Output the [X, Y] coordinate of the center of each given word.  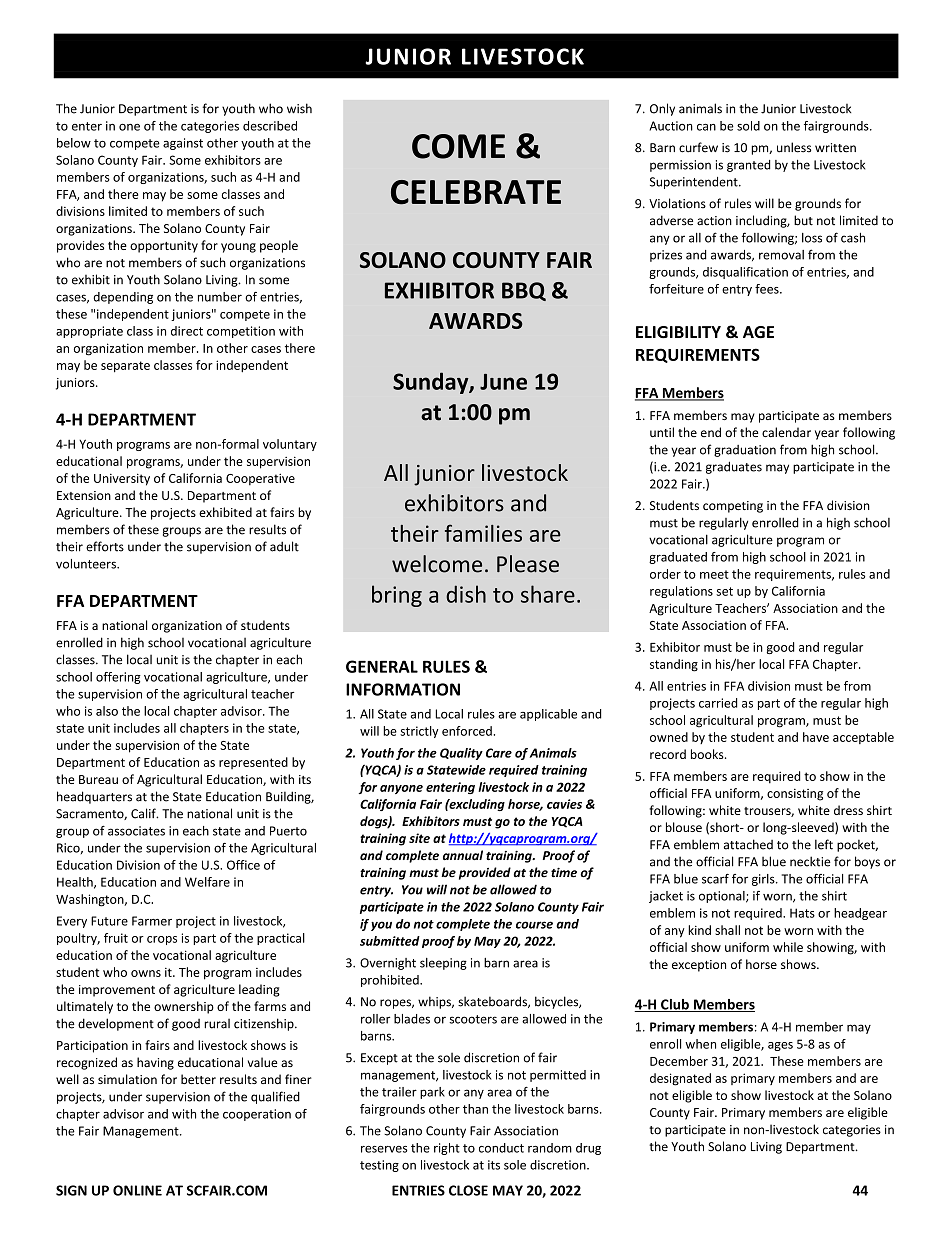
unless [794, 147]
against [183, 144]
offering [118, 678]
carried [718, 703]
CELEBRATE [476, 192]
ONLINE [137, 1190]
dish [466, 594]
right [447, 1149]
